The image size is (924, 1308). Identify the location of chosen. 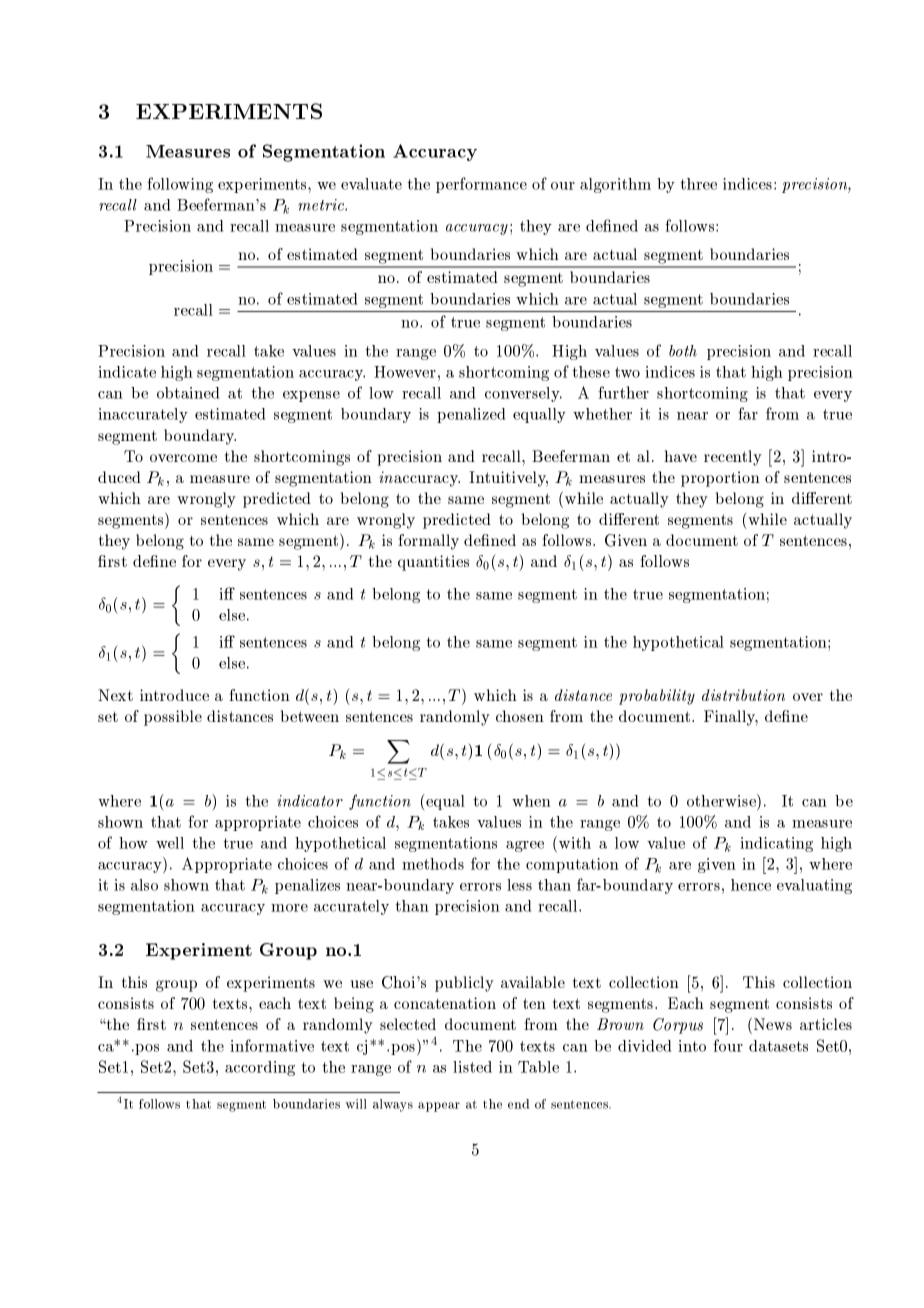
(520, 716).
